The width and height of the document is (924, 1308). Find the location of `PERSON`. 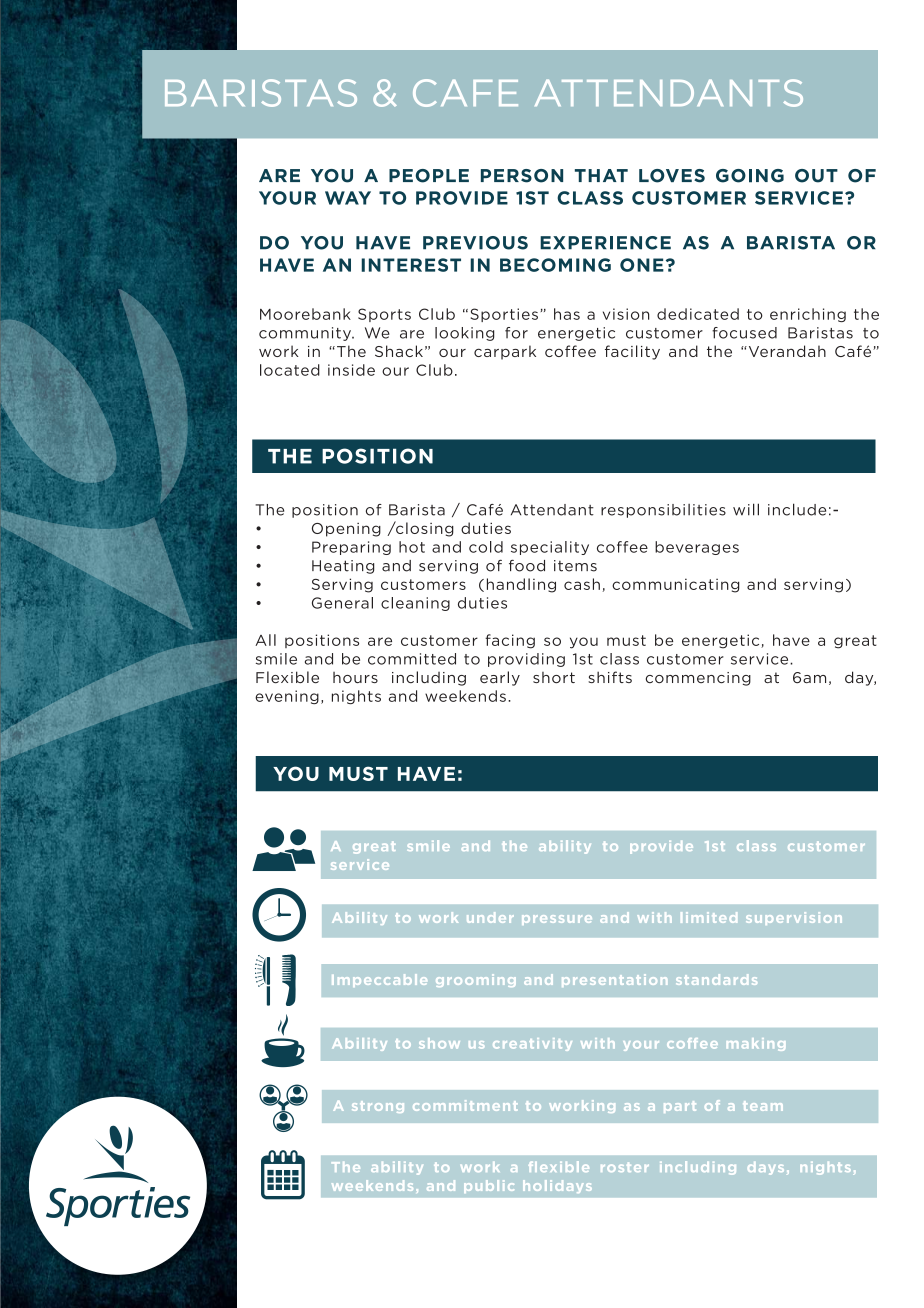

PERSON is located at coordinates (522, 176).
